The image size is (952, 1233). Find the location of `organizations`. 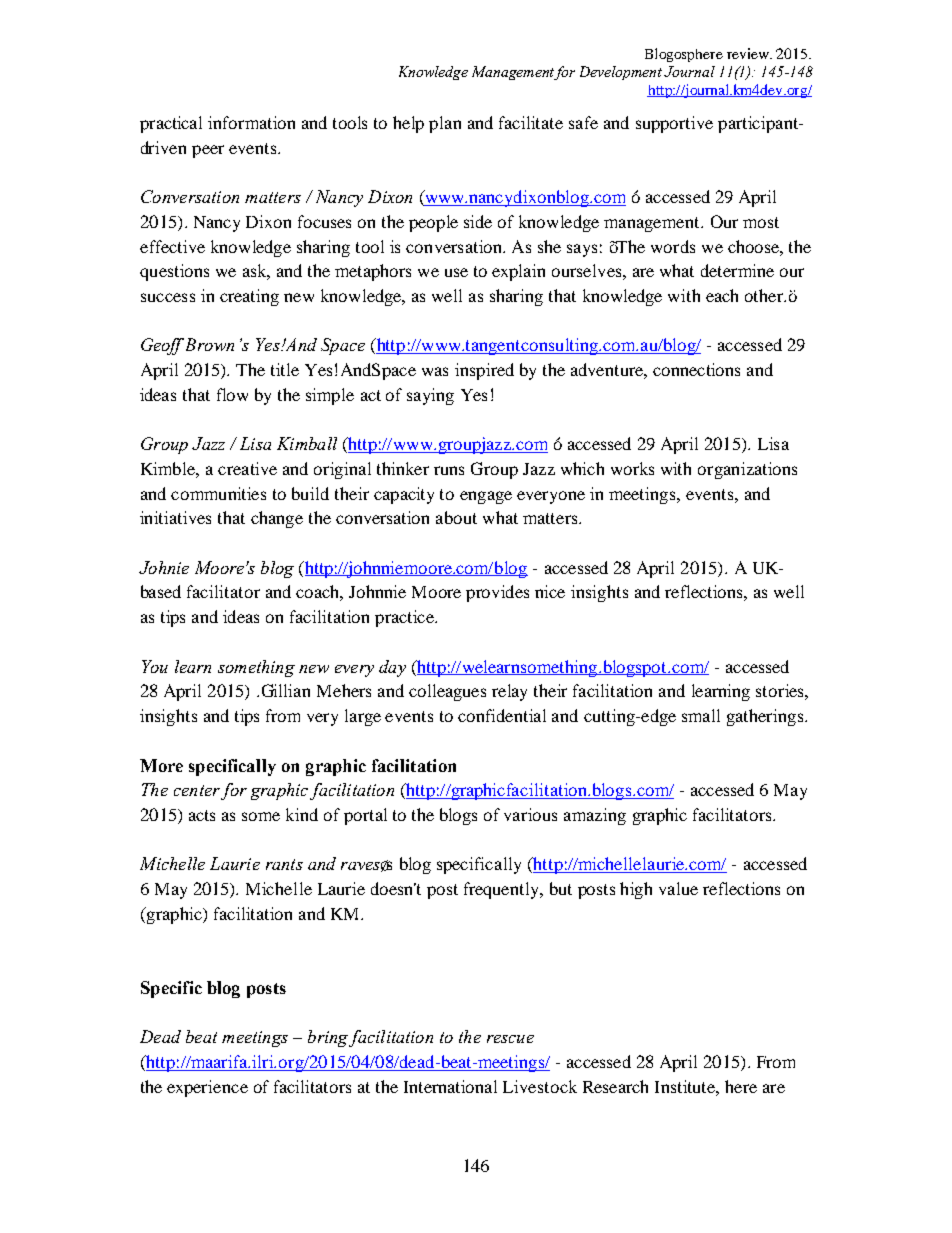

organizations is located at coordinates (747, 470).
